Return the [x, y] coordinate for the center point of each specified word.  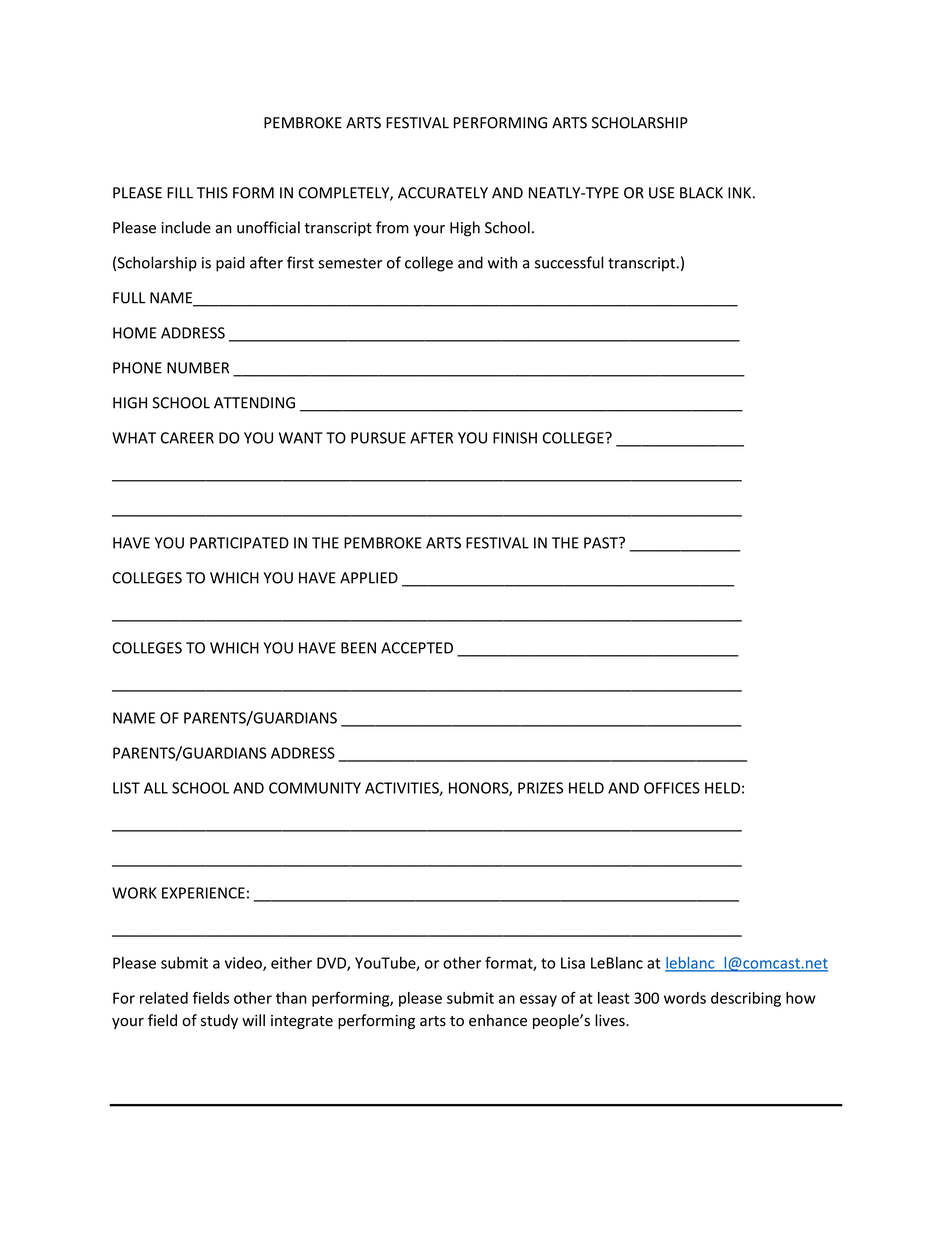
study [219, 1021]
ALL [156, 788]
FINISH [515, 438]
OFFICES [672, 788]
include [186, 227]
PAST [602, 543]
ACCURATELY [443, 193]
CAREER [187, 438]
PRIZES [540, 788]
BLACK [701, 193]
